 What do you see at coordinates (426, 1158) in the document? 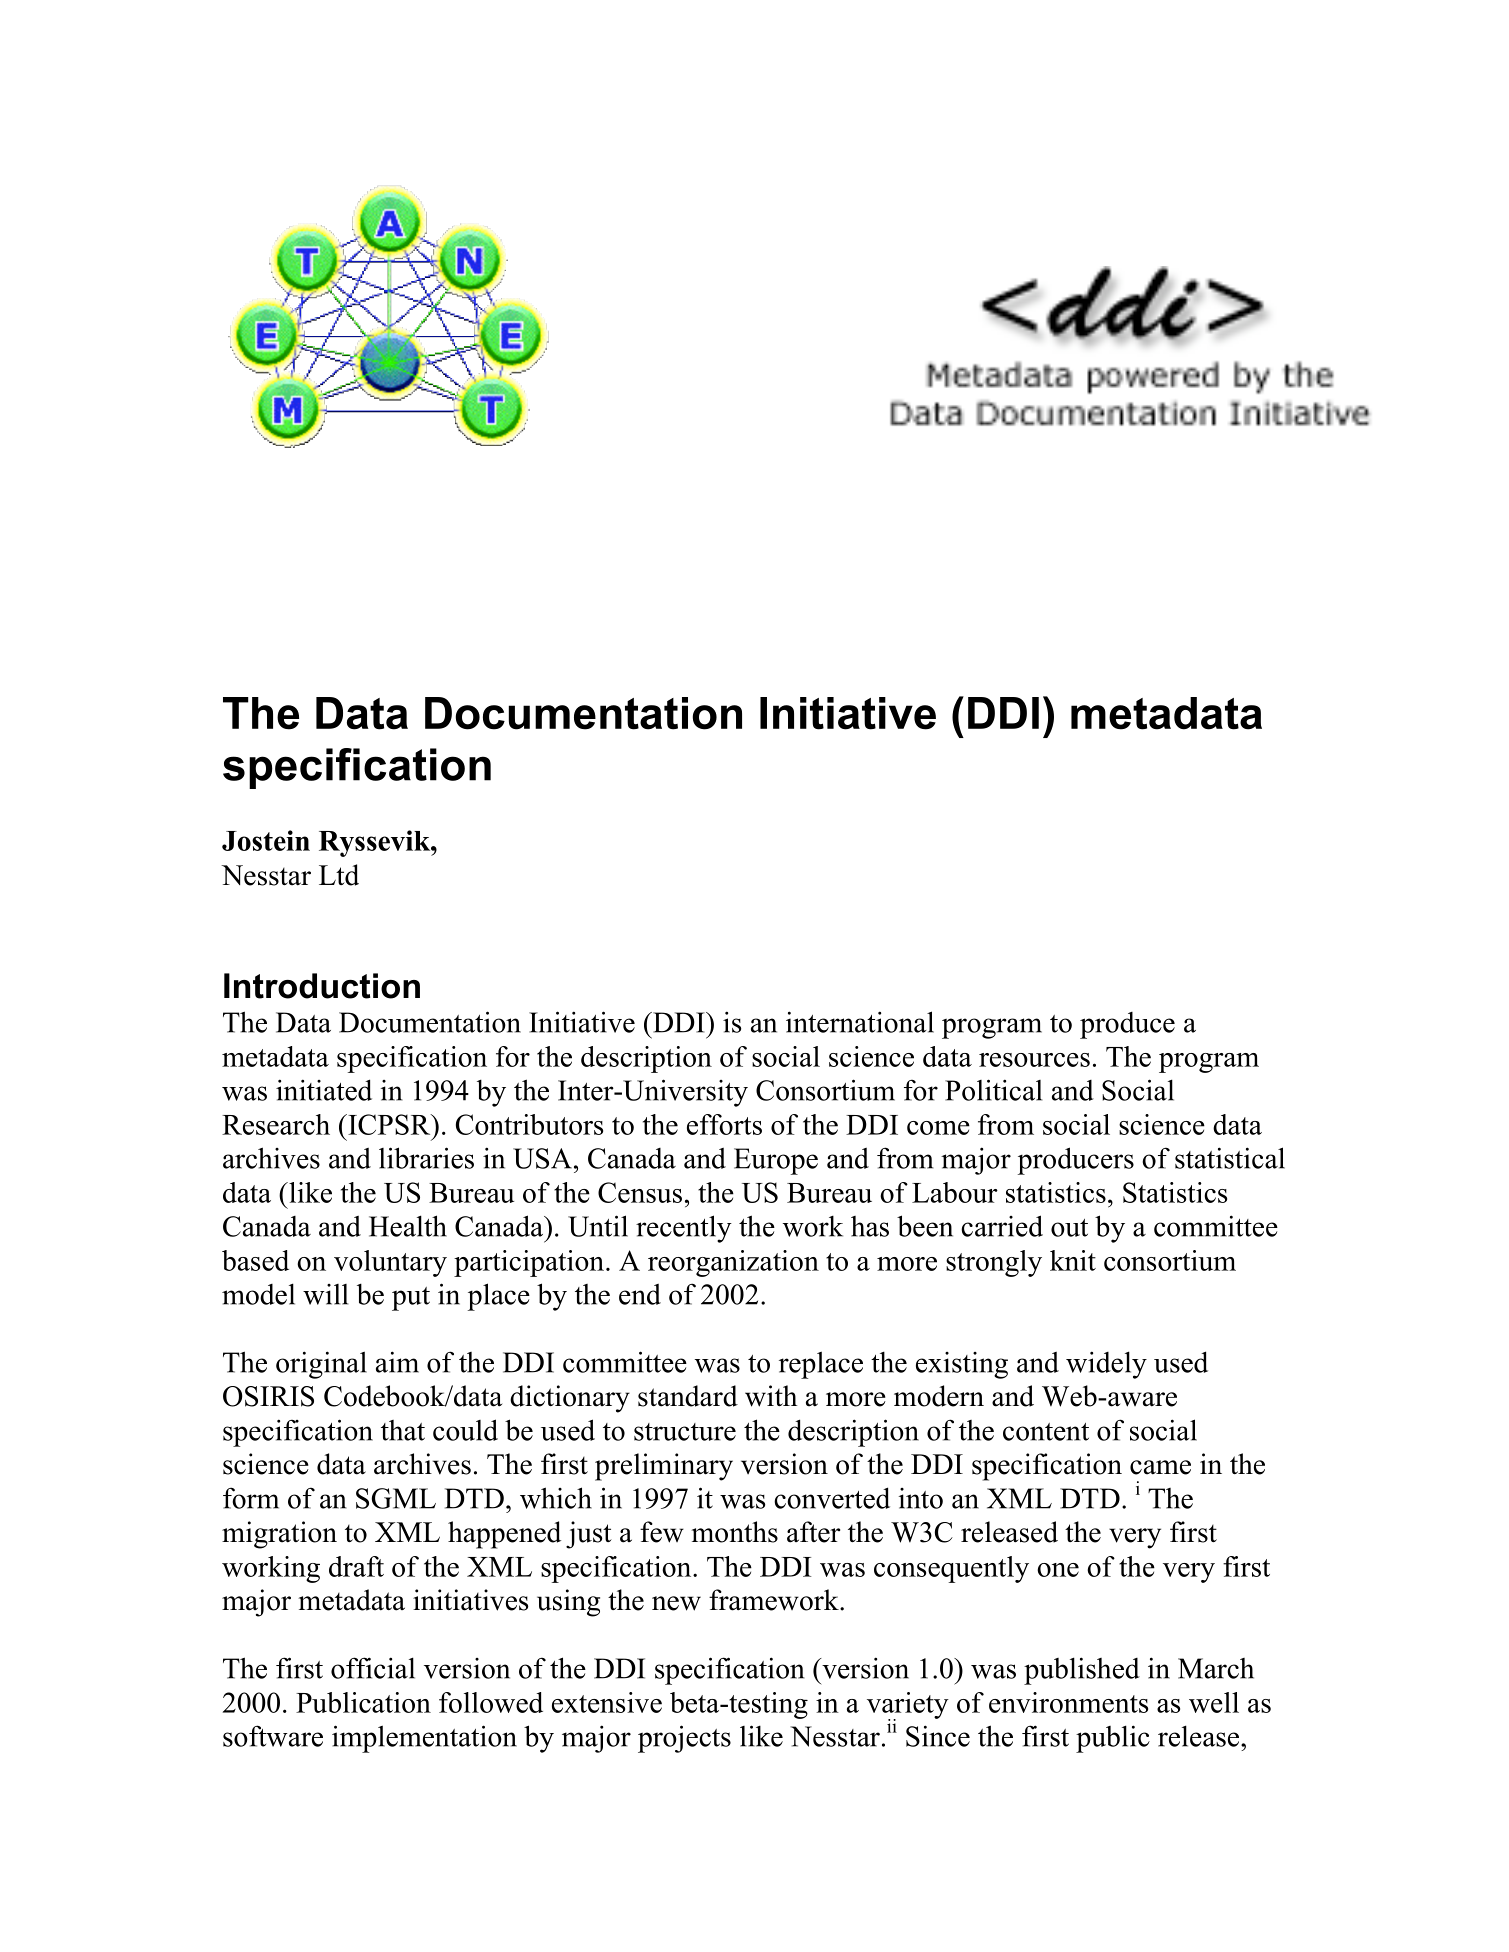
I see `libraries` at bounding box center [426, 1158].
